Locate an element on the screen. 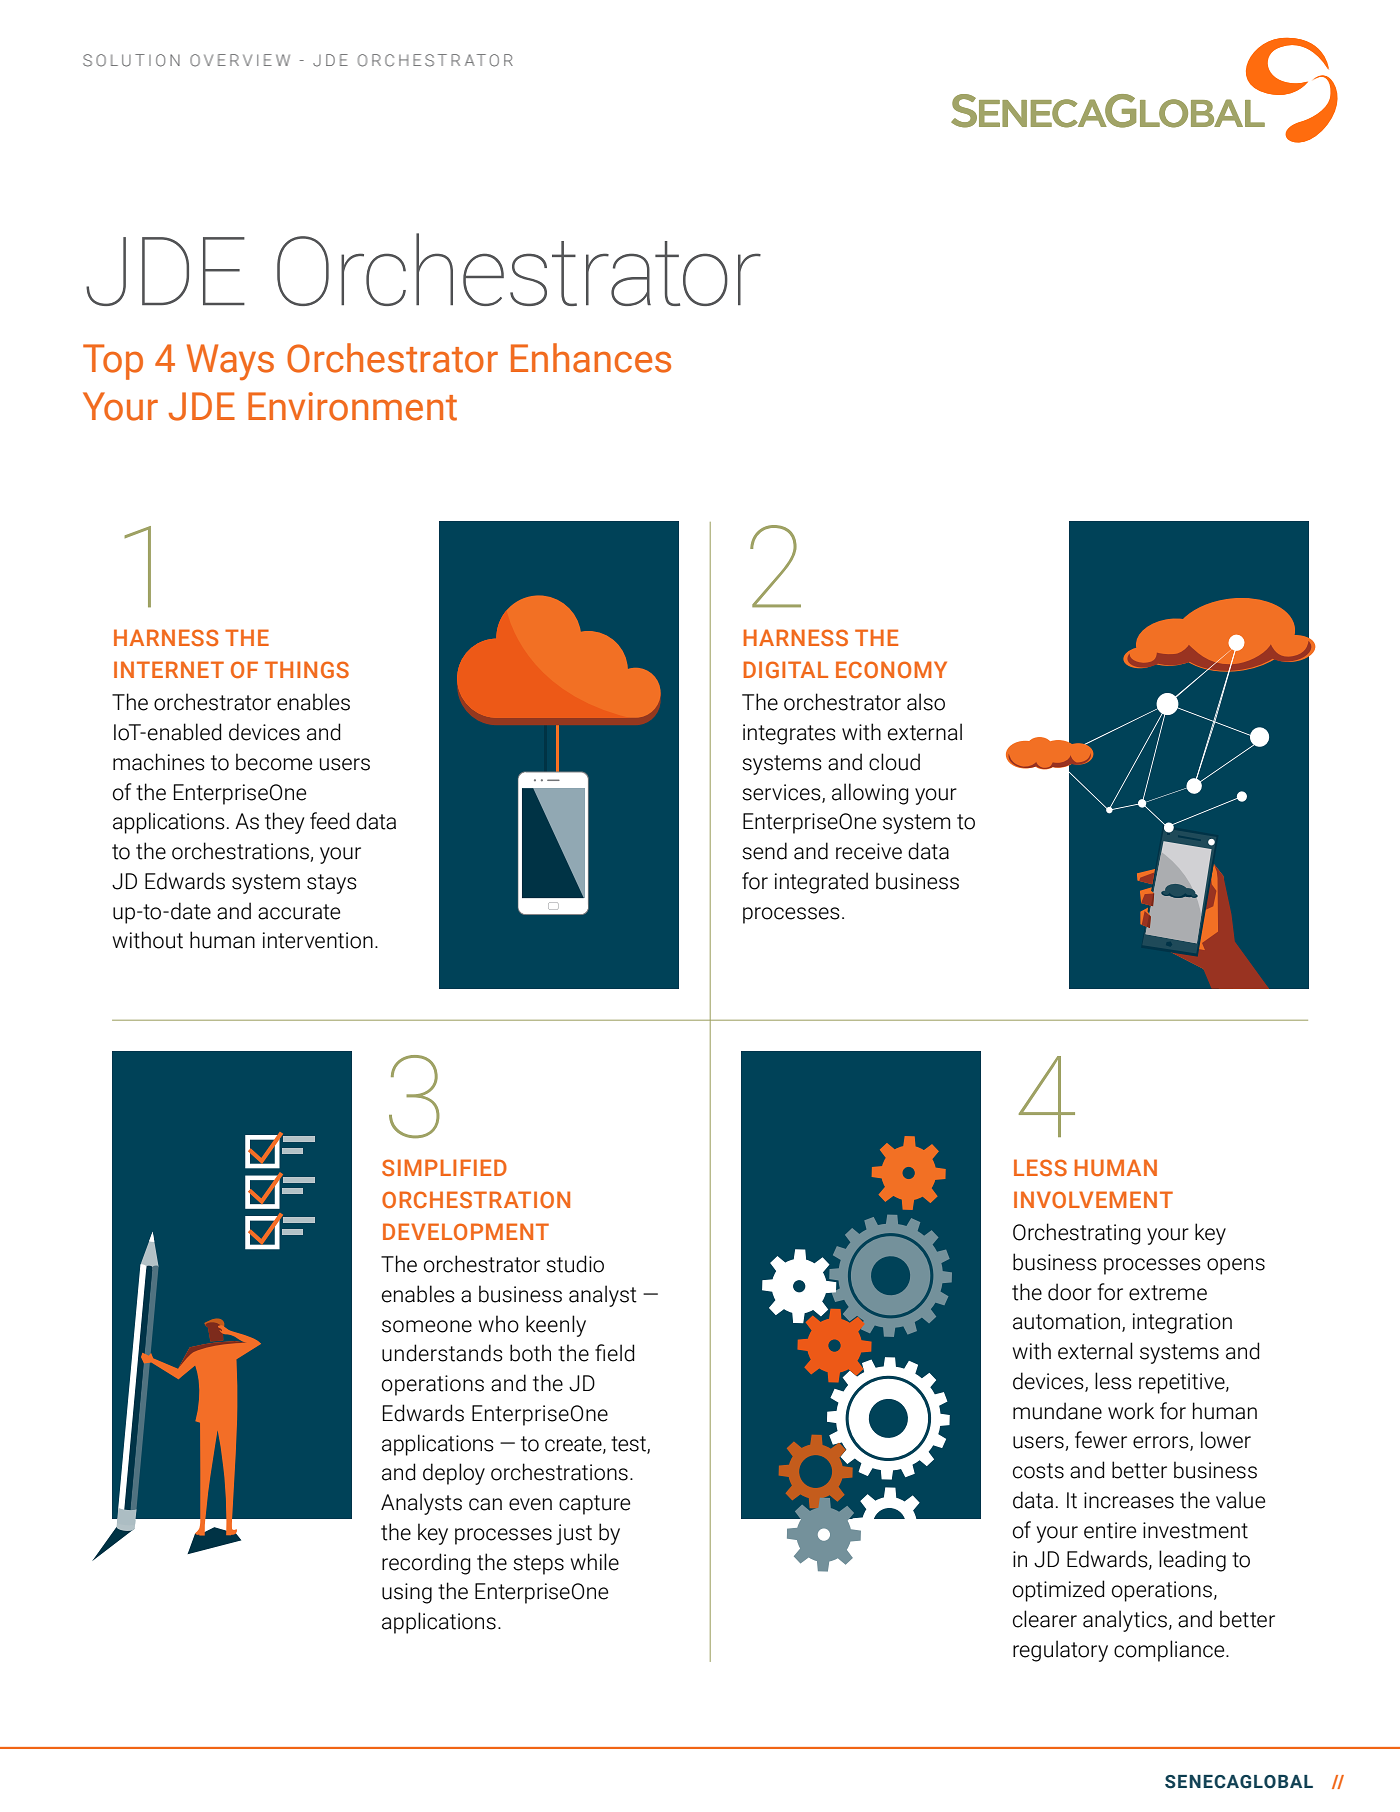 The width and height of the screenshot is (1400, 1812). services is located at coordinates (782, 793).
